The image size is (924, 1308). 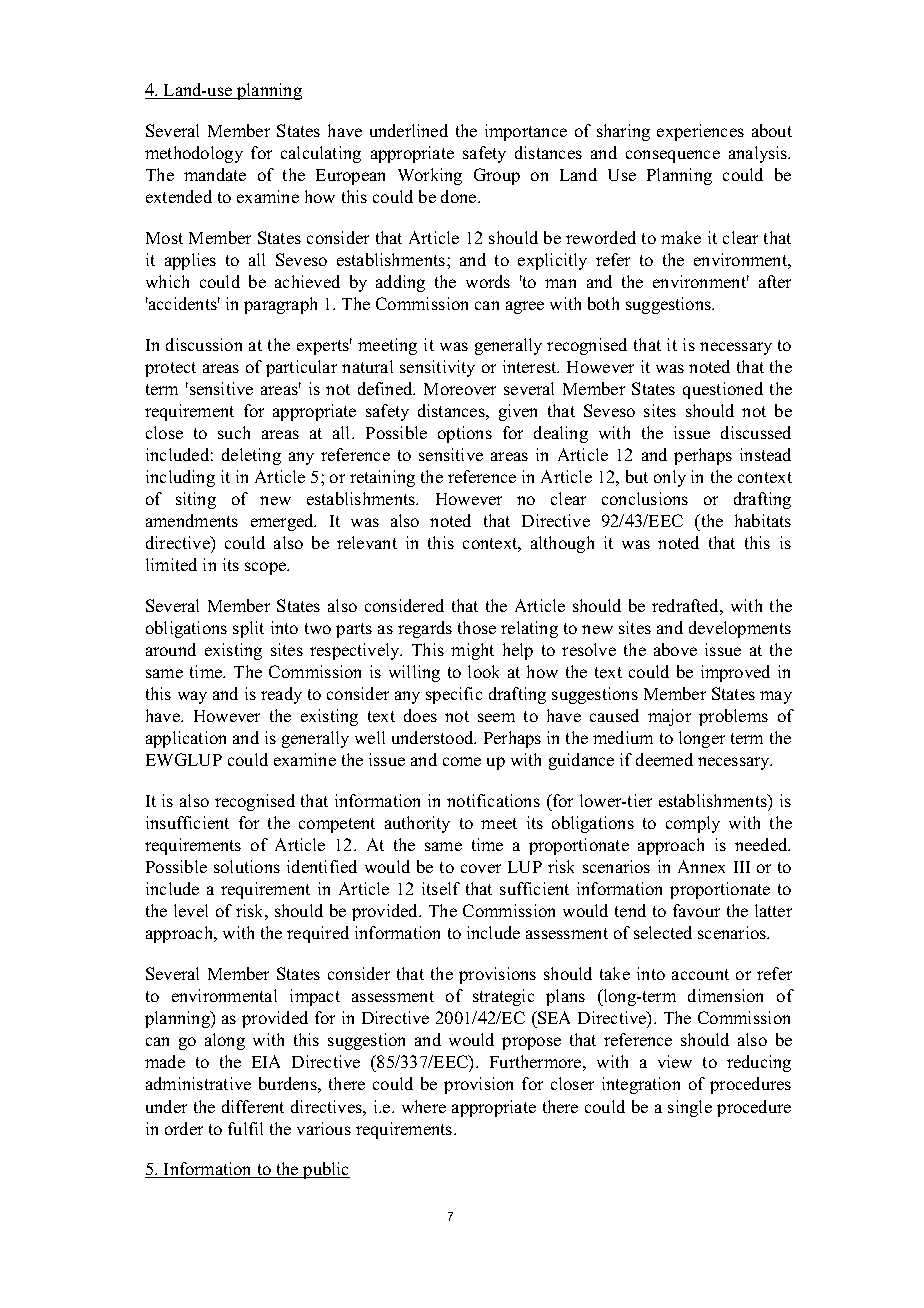 I want to click on where, so click(x=424, y=1106).
